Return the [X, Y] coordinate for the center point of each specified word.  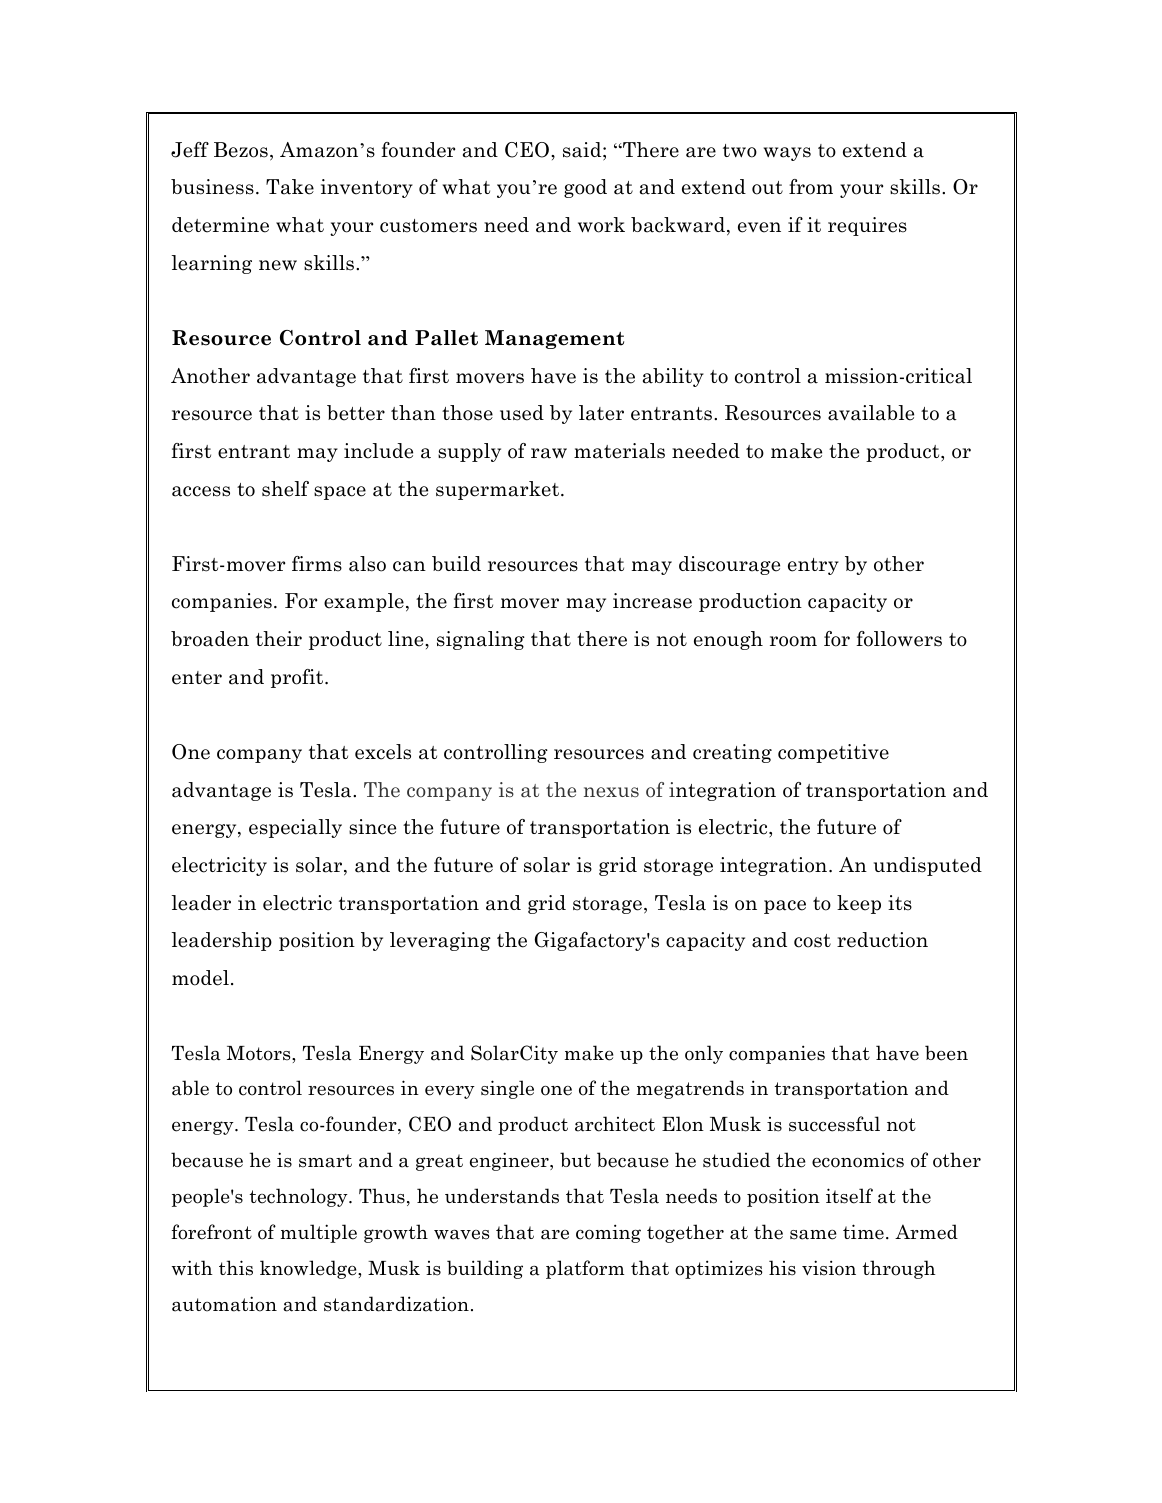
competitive [833, 753]
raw [549, 453]
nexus [611, 792]
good [585, 188]
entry [813, 566]
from [811, 187]
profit [298, 678]
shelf [285, 489]
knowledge [309, 1269]
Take [290, 187]
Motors [260, 1053]
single [507, 1089]
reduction [882, 940]
